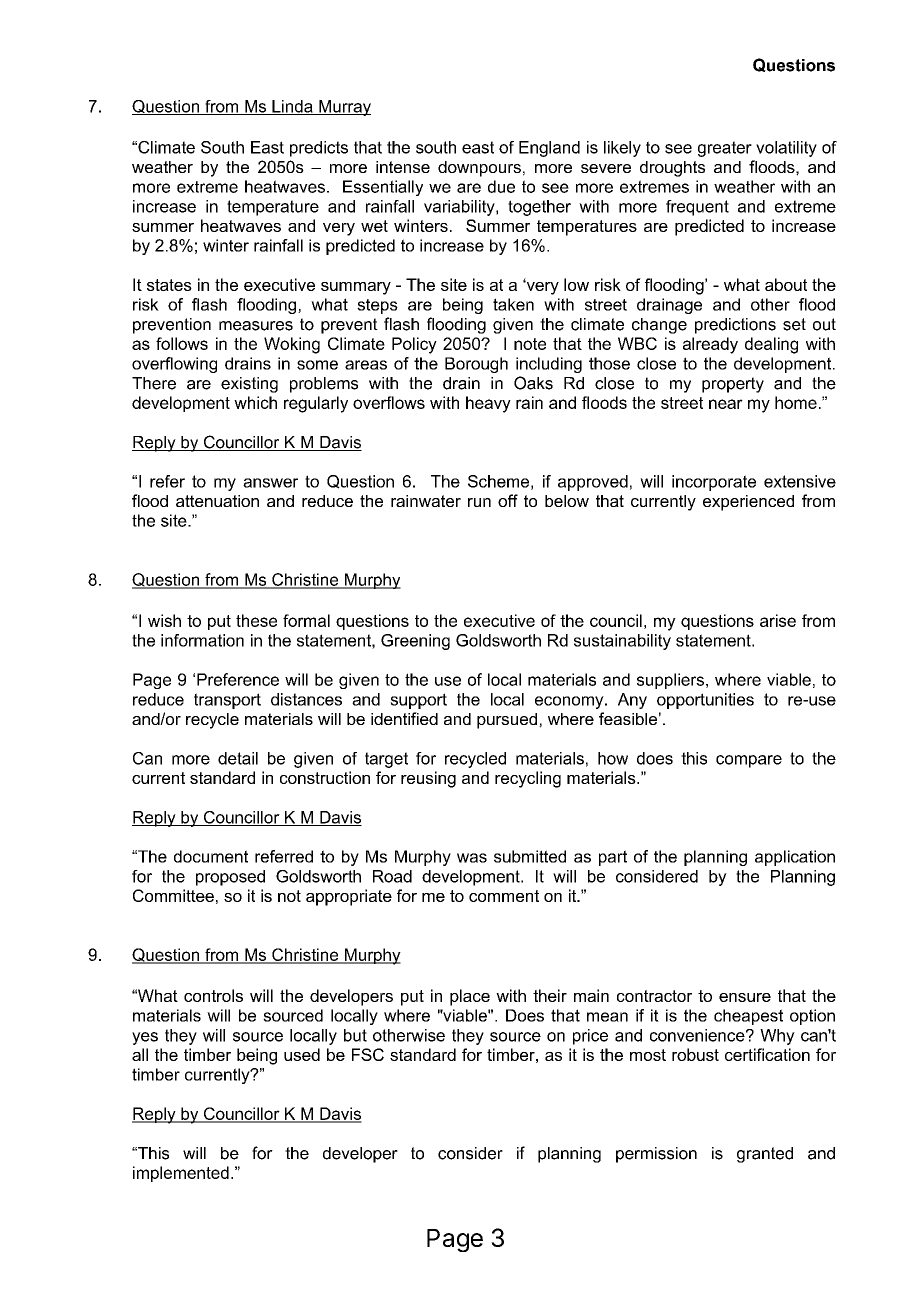  I want to click on run, so click(479, 502).
